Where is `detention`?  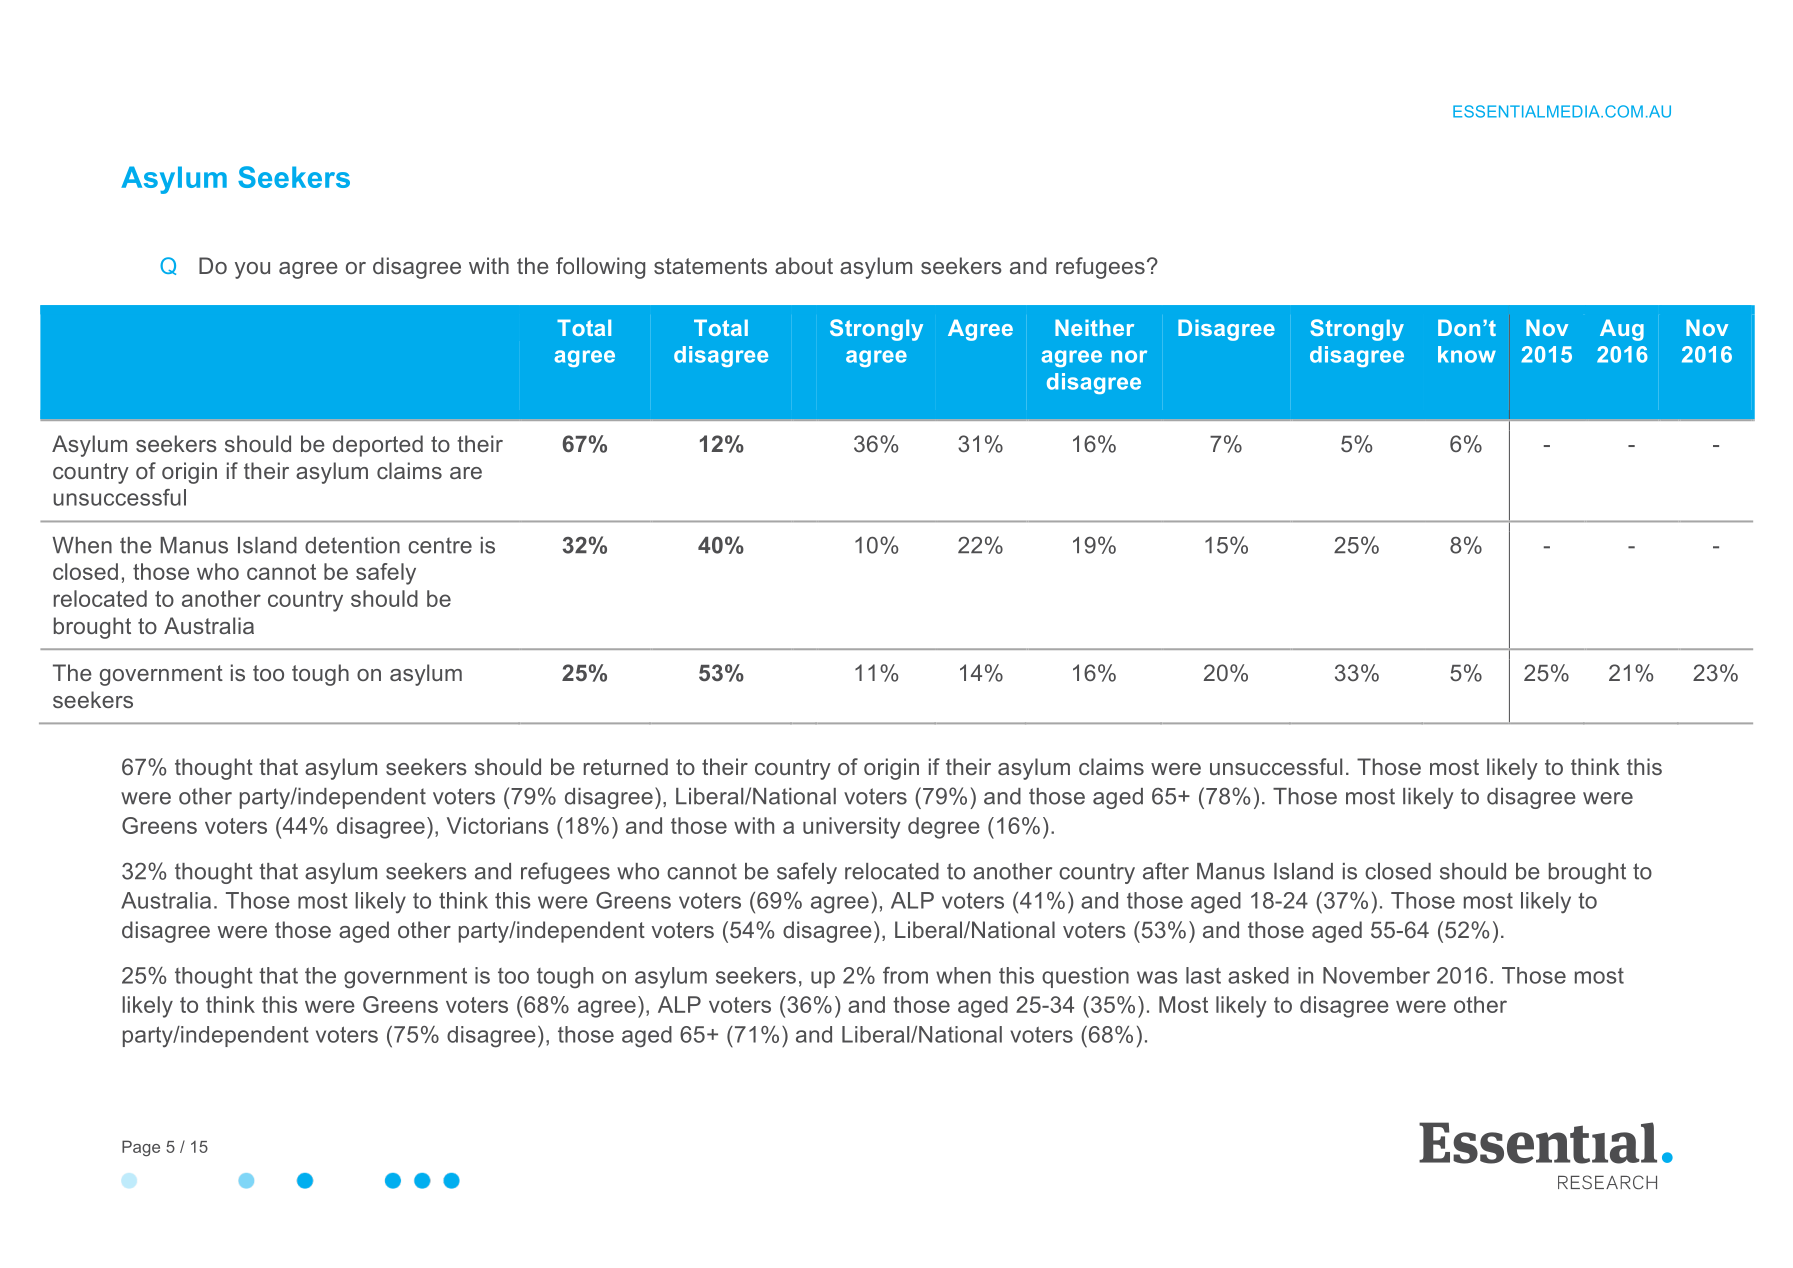 detention is located at coordinates (352, 545).
